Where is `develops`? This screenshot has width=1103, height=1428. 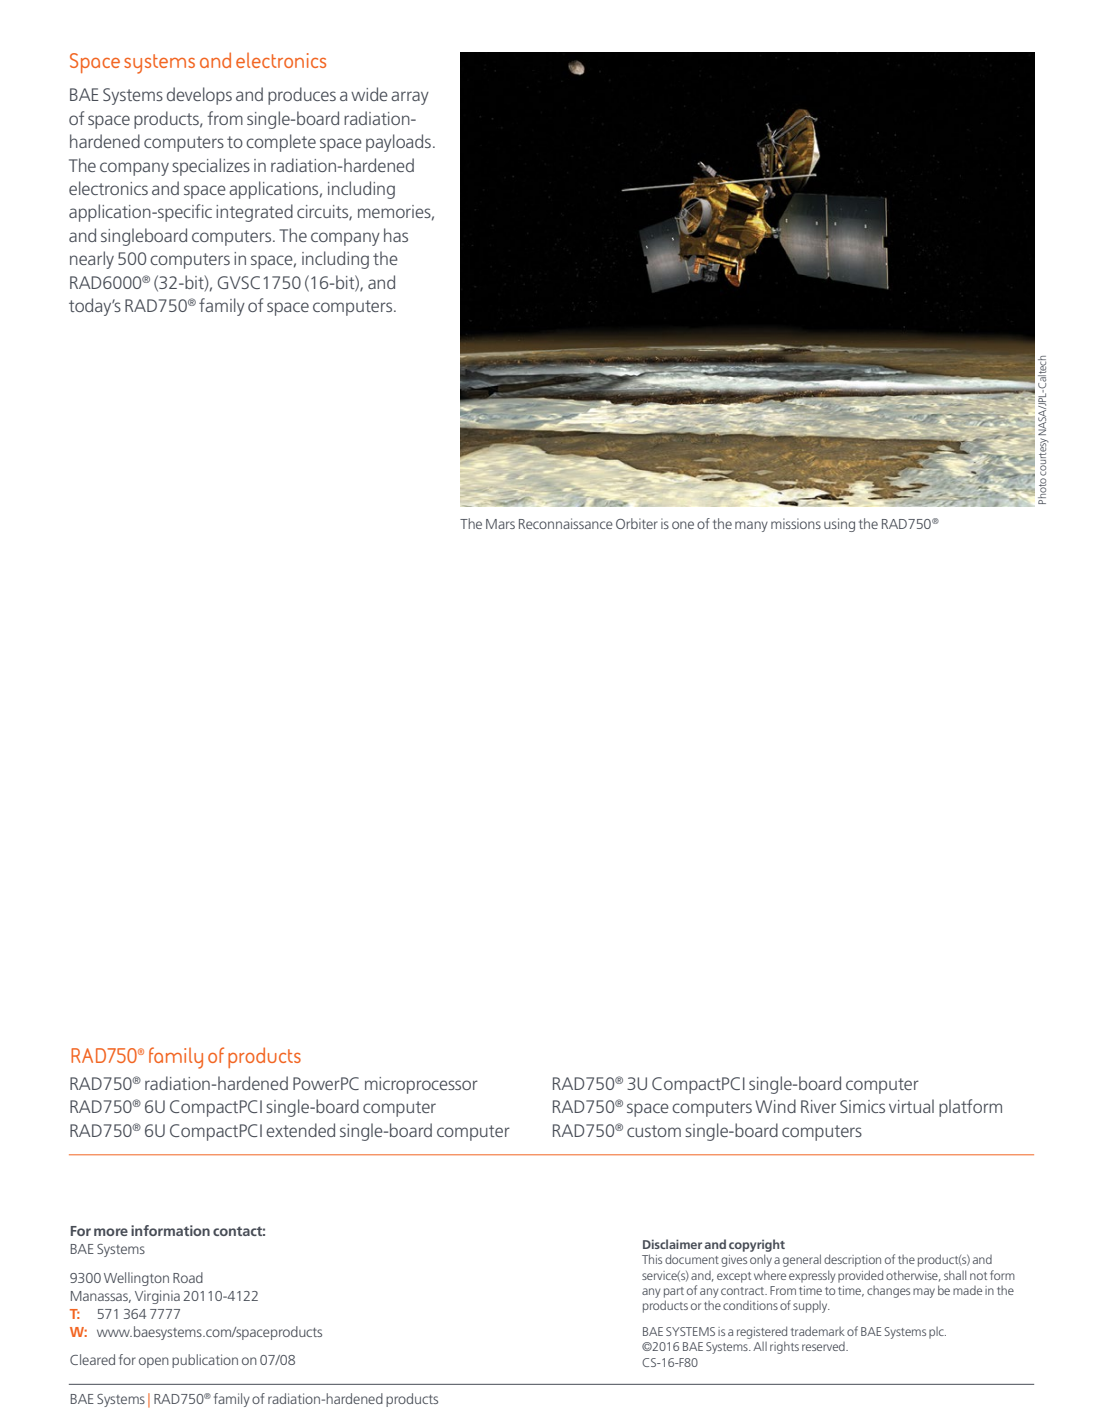 develops is located at coordinates (199, 96).
